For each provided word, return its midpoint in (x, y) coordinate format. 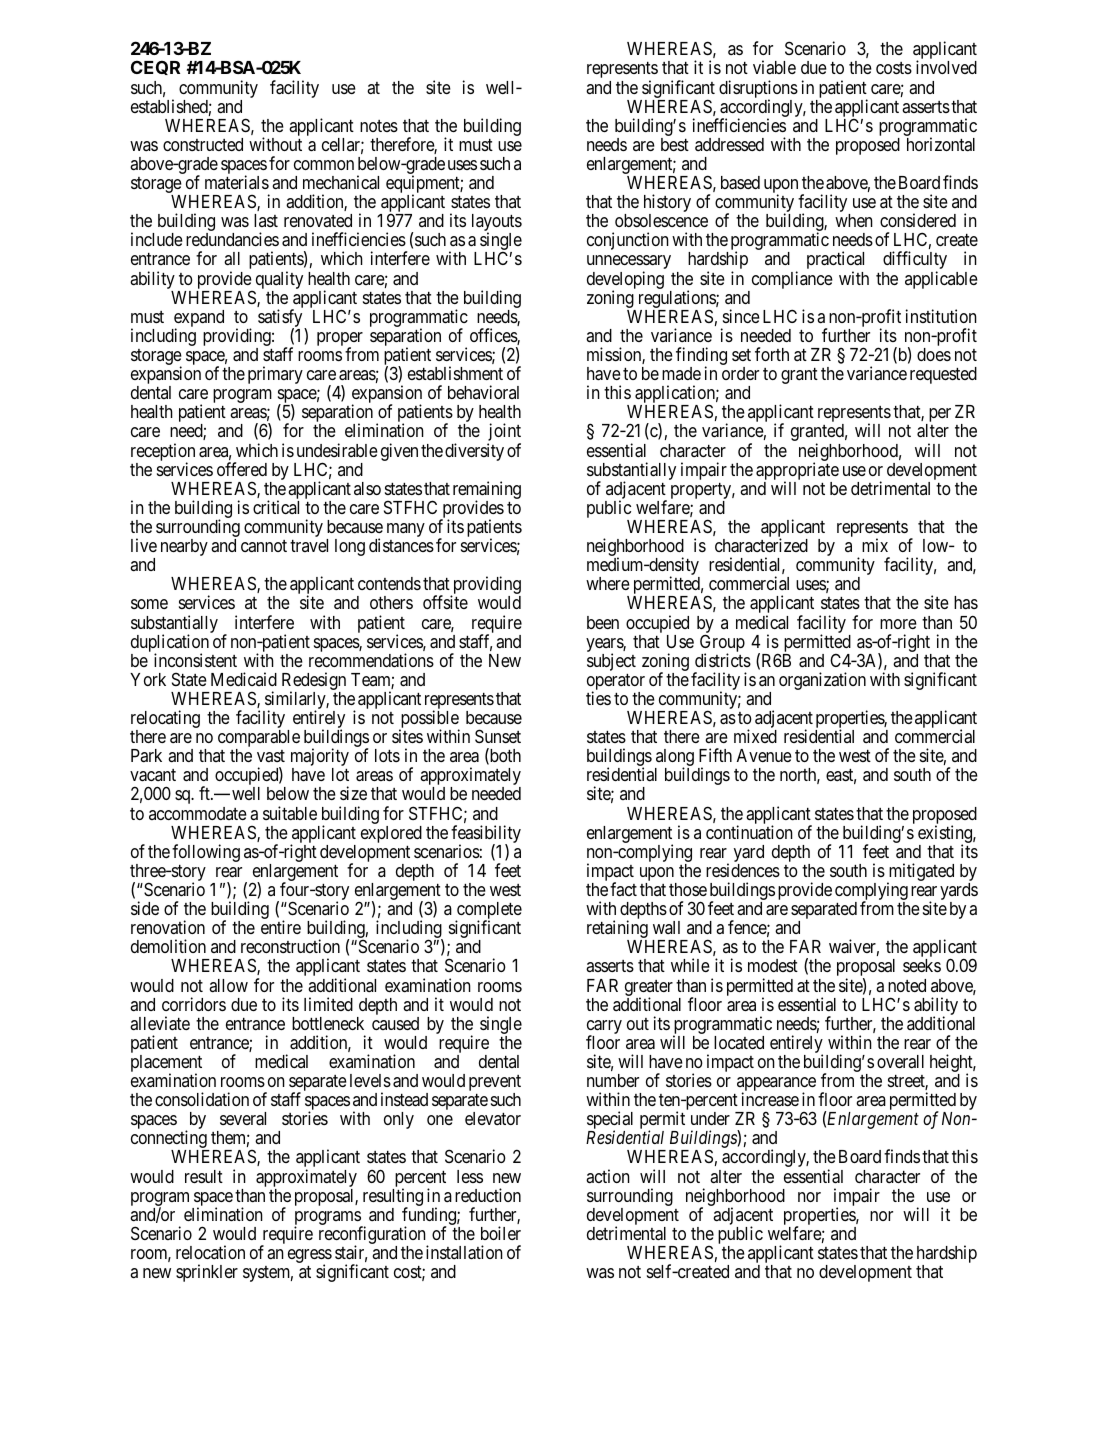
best (675, 144)
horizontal (941, 144)
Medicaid (244, 679)
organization (822, 681)
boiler (501, 1233)
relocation (210, 1252)
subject (611, 662)
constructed (203, 144)
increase (770, 1099)
